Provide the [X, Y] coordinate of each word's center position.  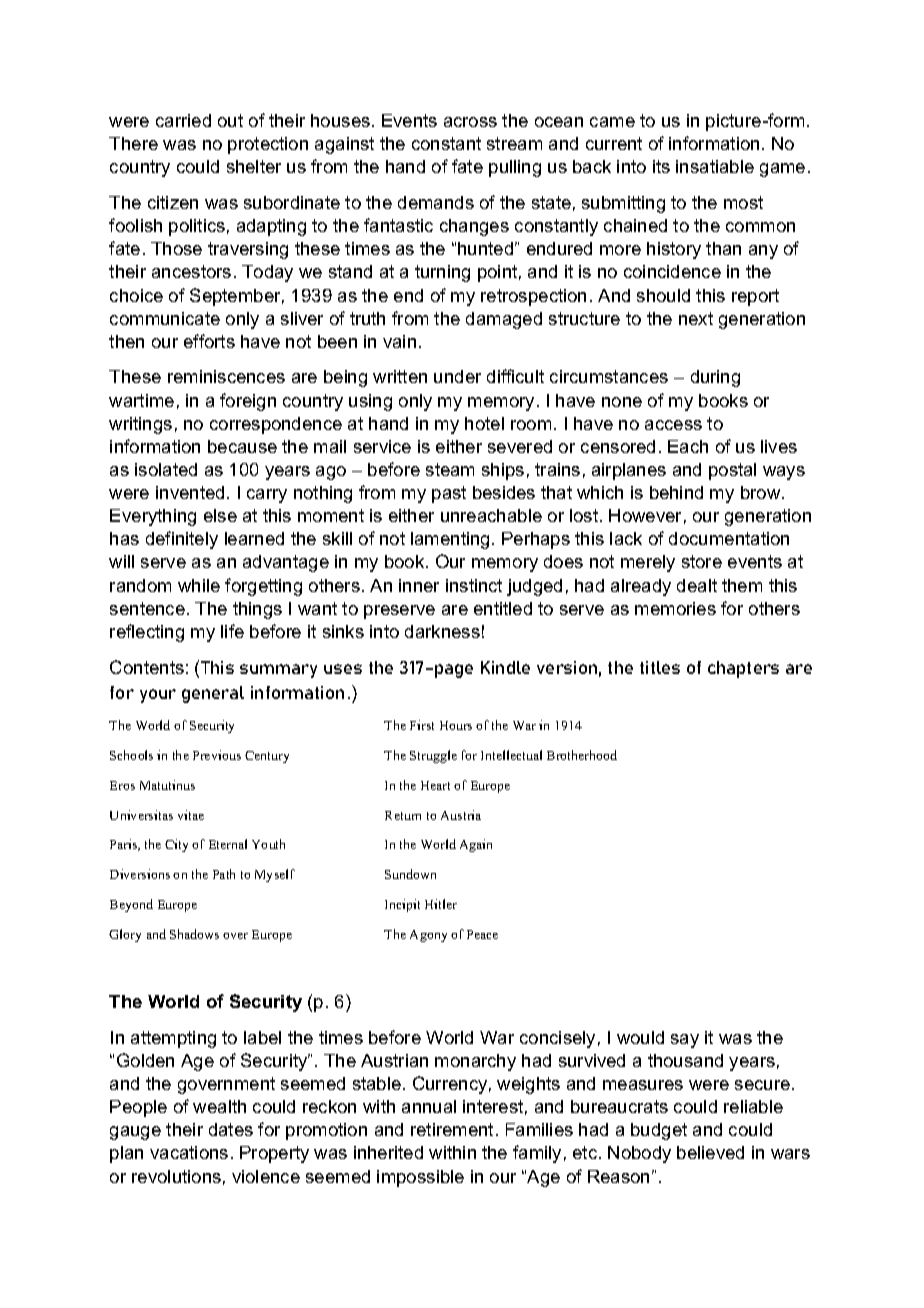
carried [183, 120]
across [470, 122]
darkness [442, 631]
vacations [189, 1152]
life [232, 631]
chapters [743, 669]
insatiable [715, 166]
